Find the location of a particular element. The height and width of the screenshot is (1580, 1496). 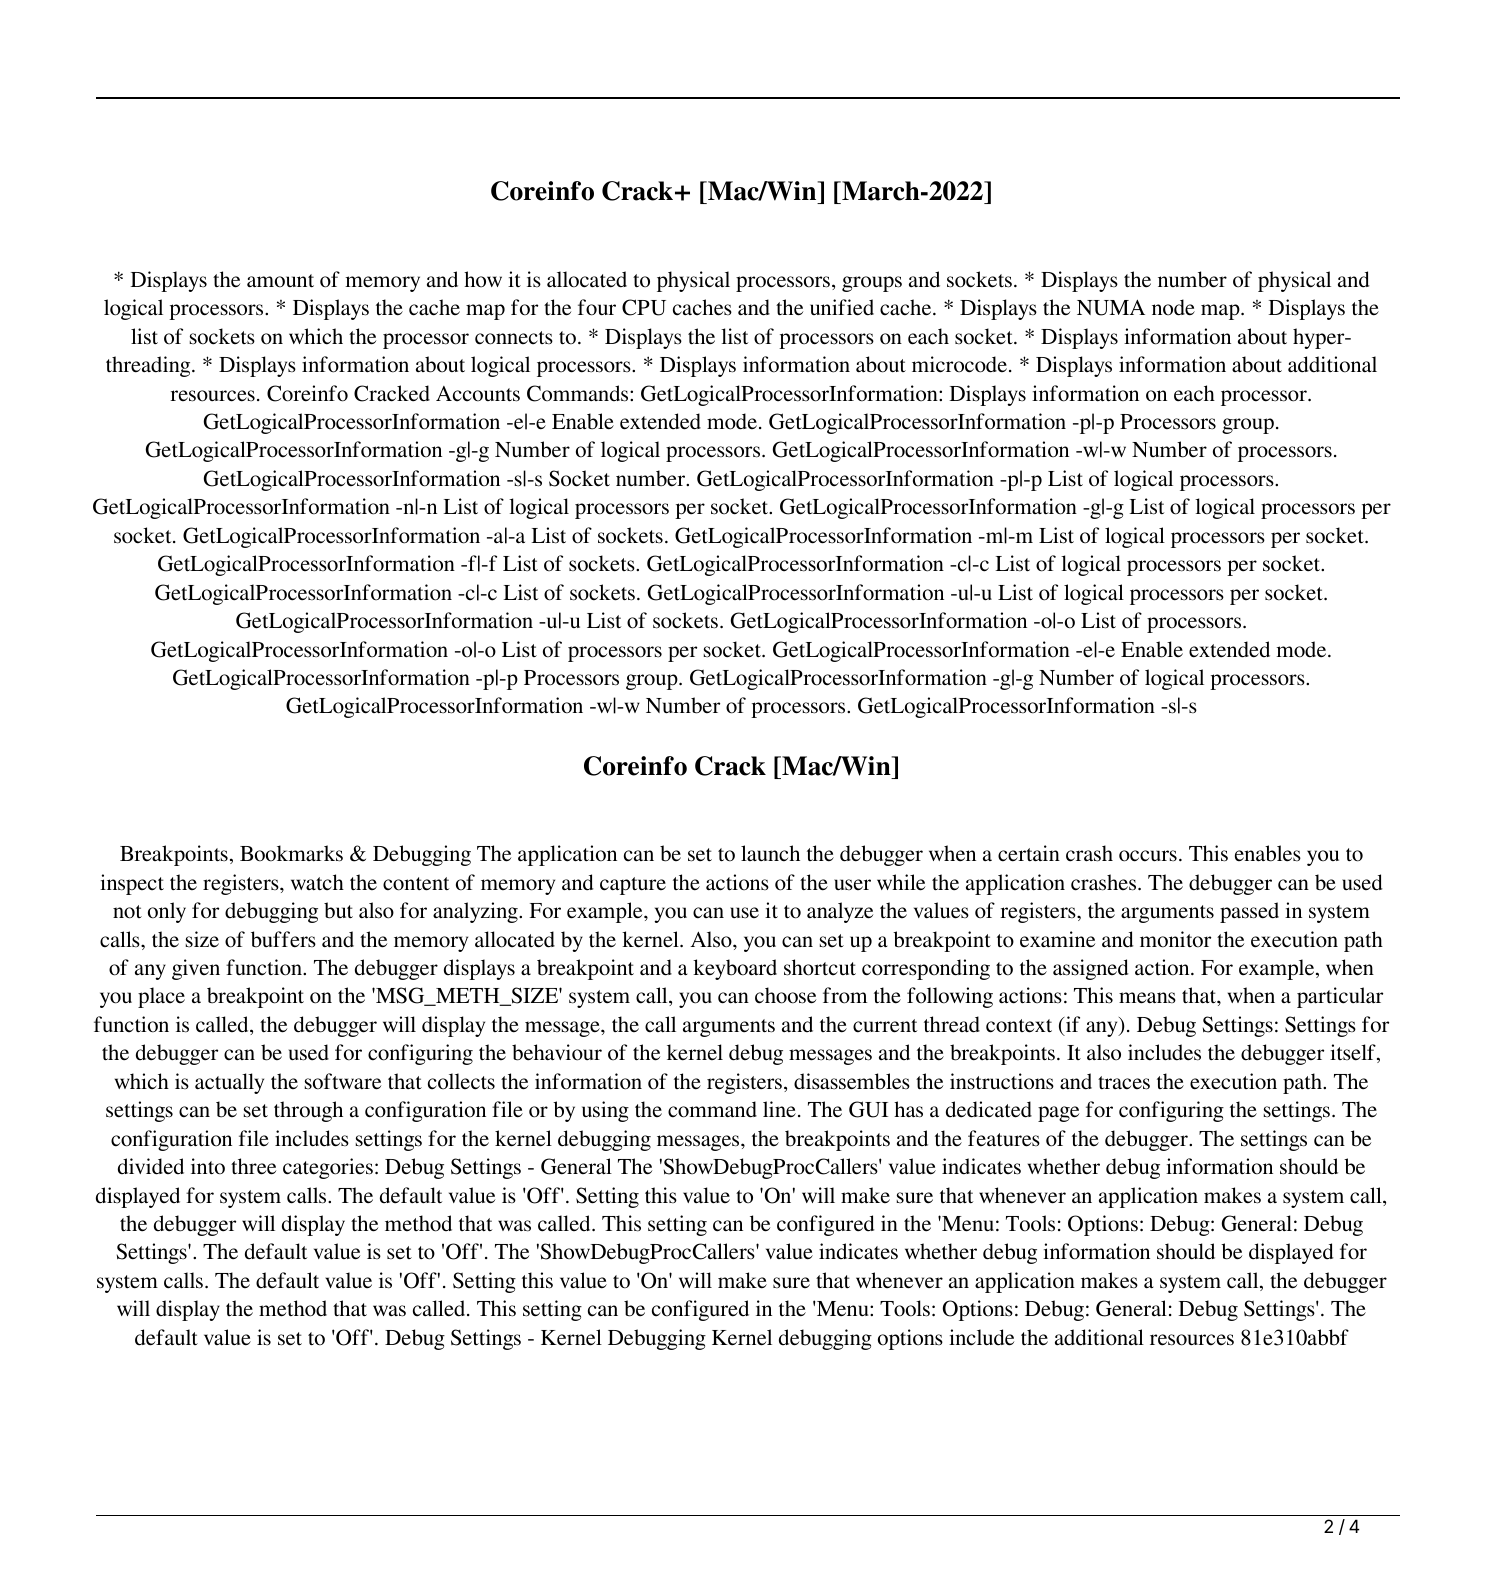

launch is located at coordinates (770, 853).
